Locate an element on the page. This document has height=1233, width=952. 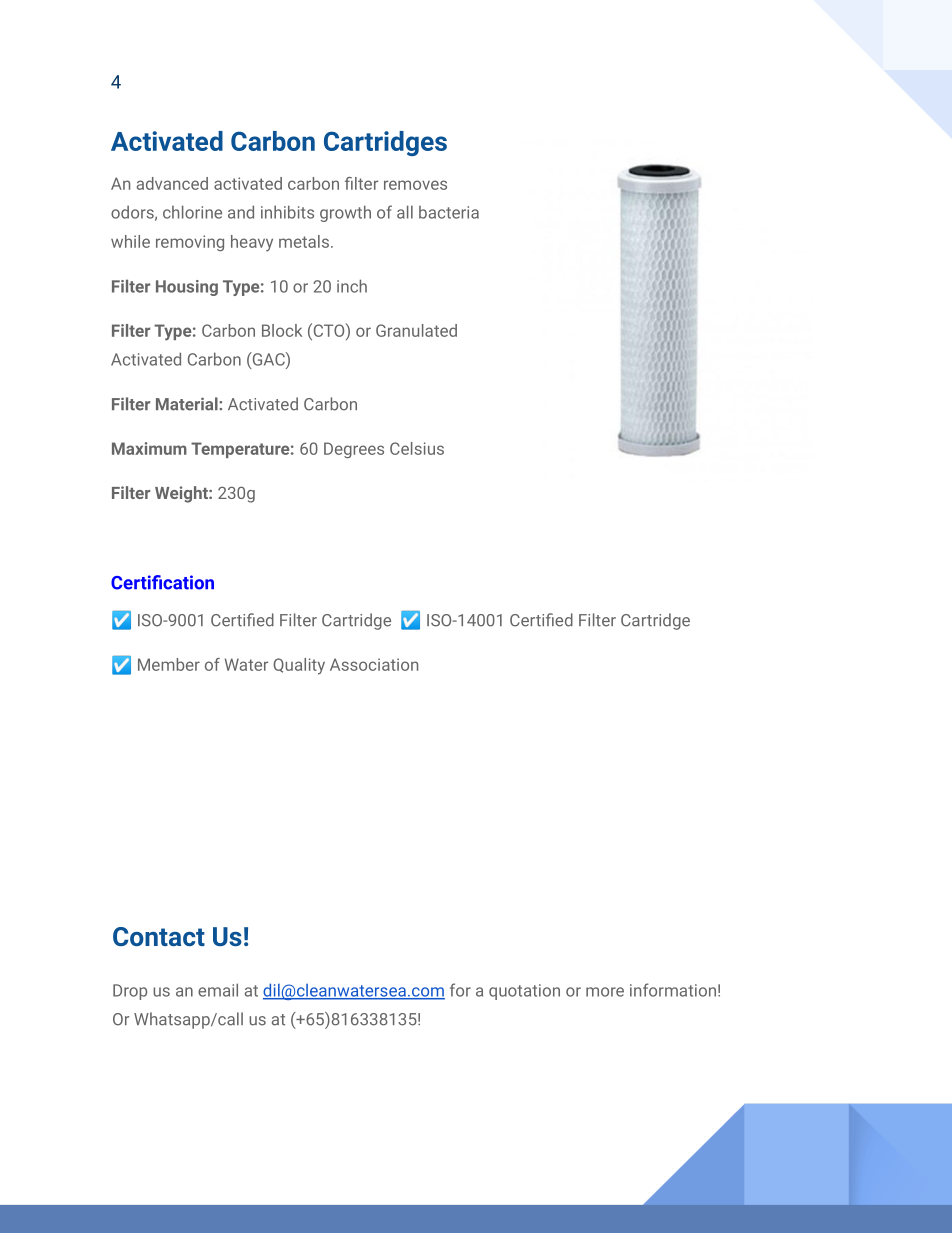
chlorine is located at coordinates (192, 212).
